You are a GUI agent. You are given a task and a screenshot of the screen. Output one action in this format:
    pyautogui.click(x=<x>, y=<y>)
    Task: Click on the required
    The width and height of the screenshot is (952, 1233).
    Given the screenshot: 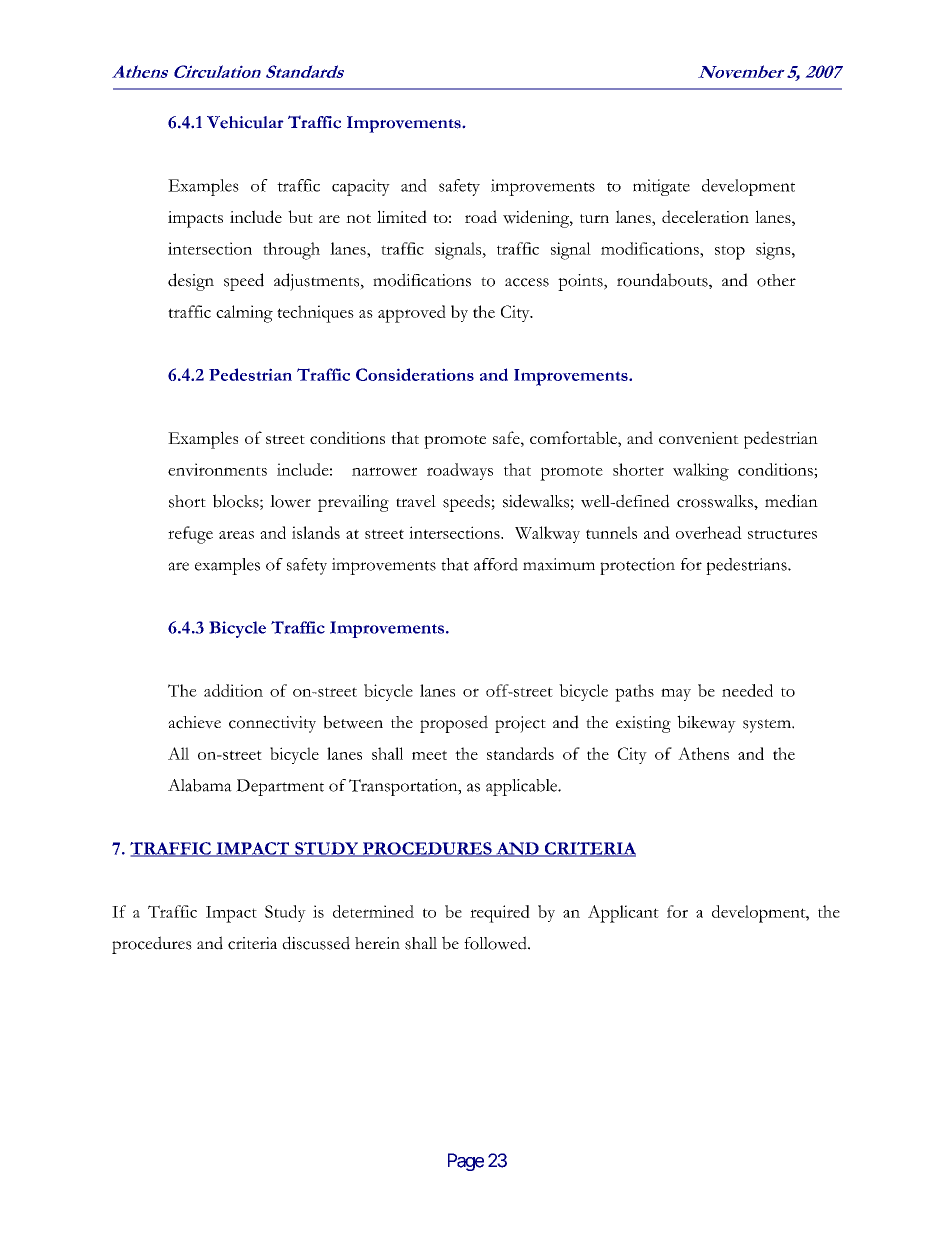 What is the action you would take?
    pyautogui.click(x=500, y=914)
